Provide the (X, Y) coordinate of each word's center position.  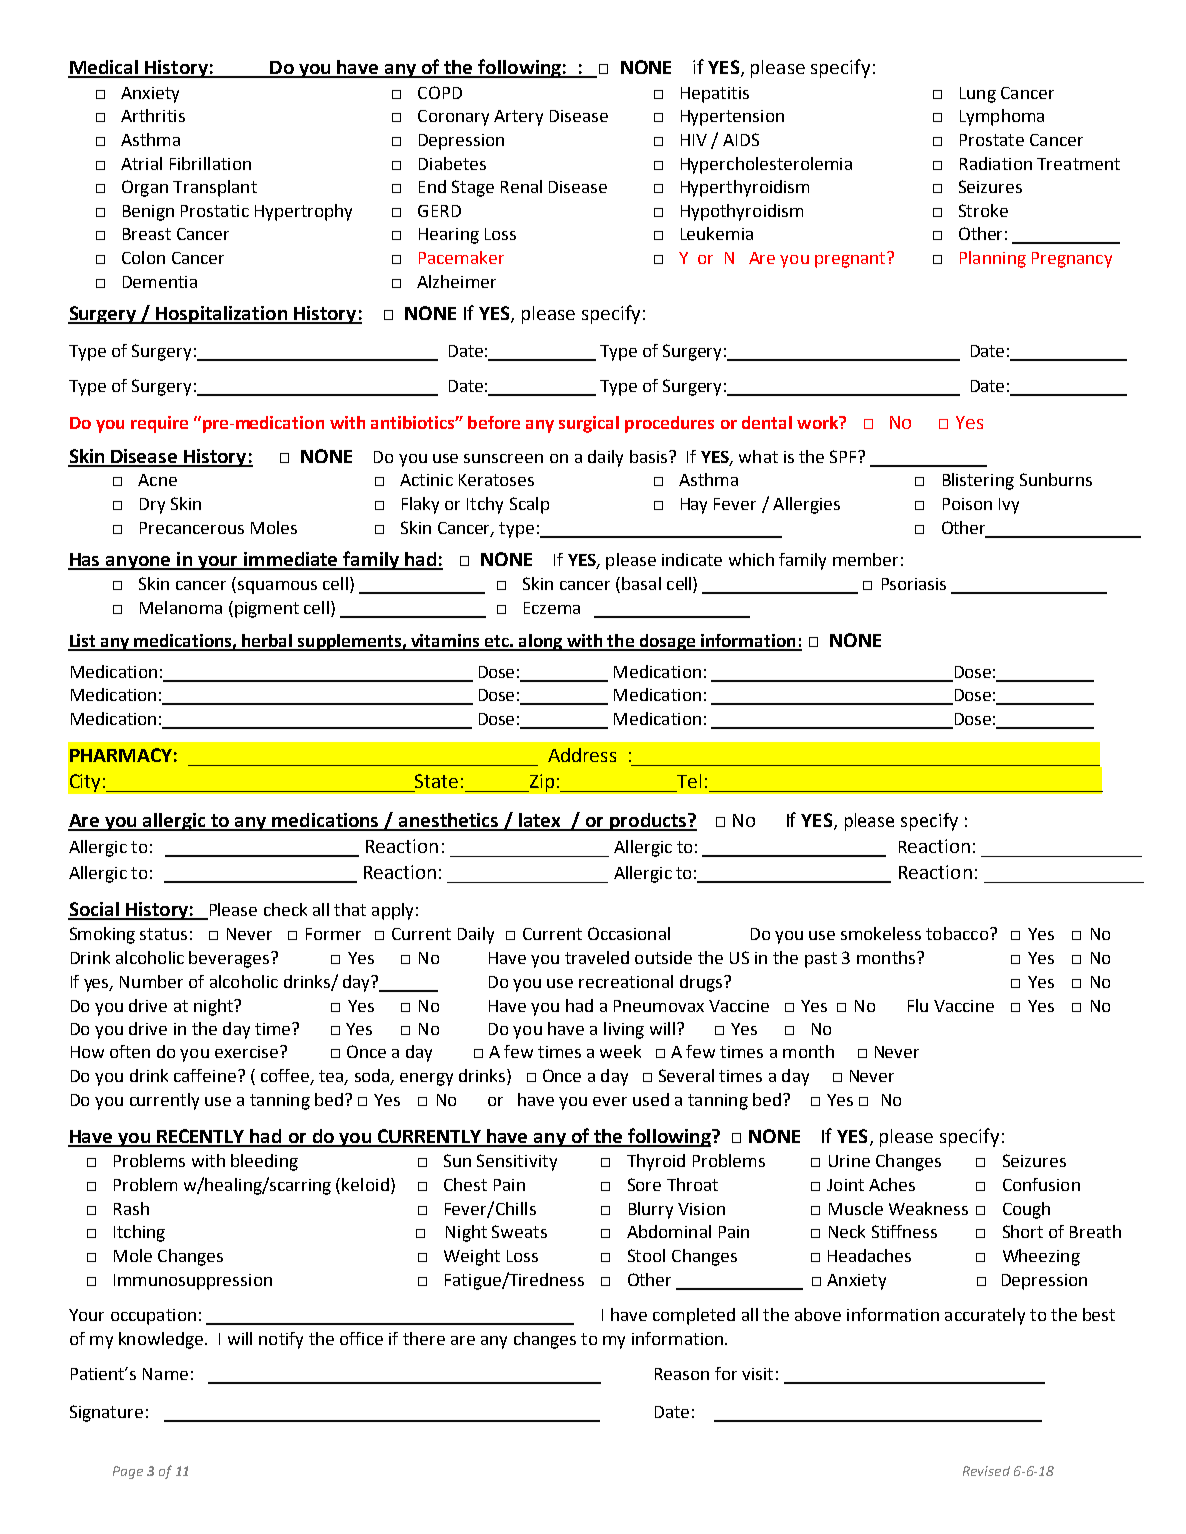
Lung (978, 95)
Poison (967, 504)
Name (165, 1374)
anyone (138, 563)
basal (641, 583)
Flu (918, 1005)
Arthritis (153, 115)
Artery (518, 118)
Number (151, 981)
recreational (626, 981)
